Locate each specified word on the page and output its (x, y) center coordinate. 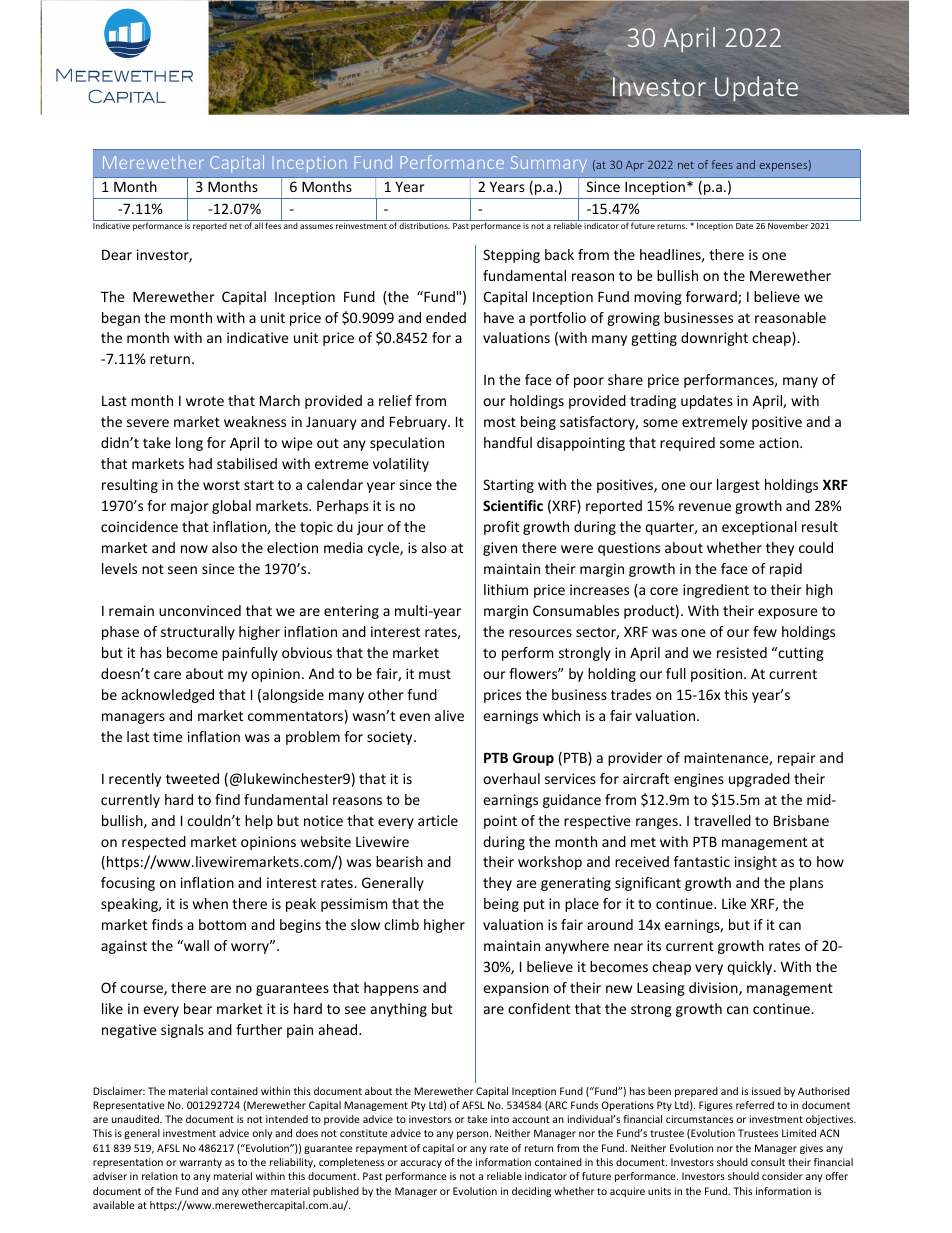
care (167, 675)
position (718, 675)
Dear (117, 255)
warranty (200, 1163)
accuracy (421, 1164)
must (435, 674)
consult (768, 1162)
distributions (424, 225)
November (788, 225)
